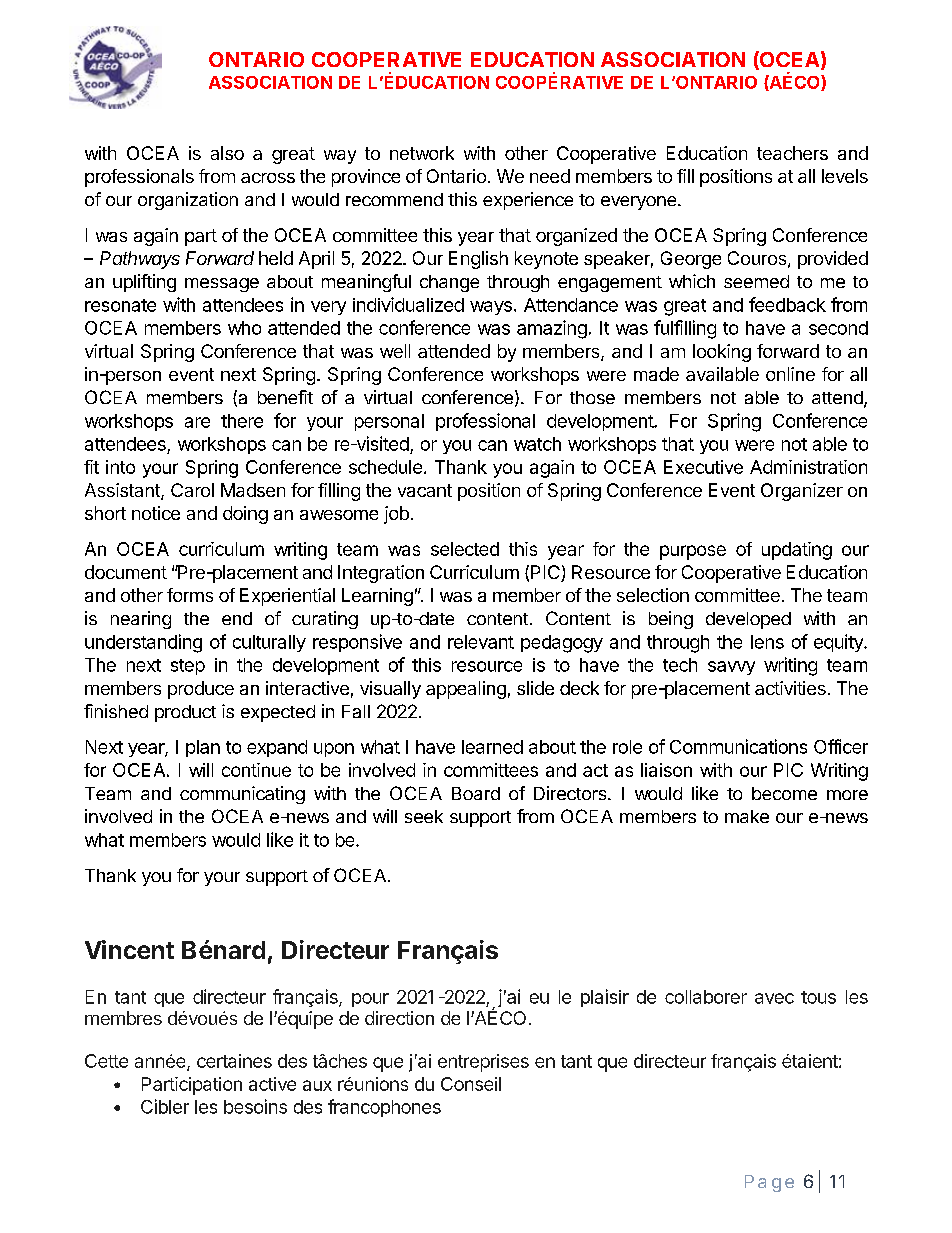 Image resolution: width=952 pixels, height=1233 pixels. What do you see at coordinates (748, 620) in the screenshot?
I see `developed` at bounding box center [748, 620].
